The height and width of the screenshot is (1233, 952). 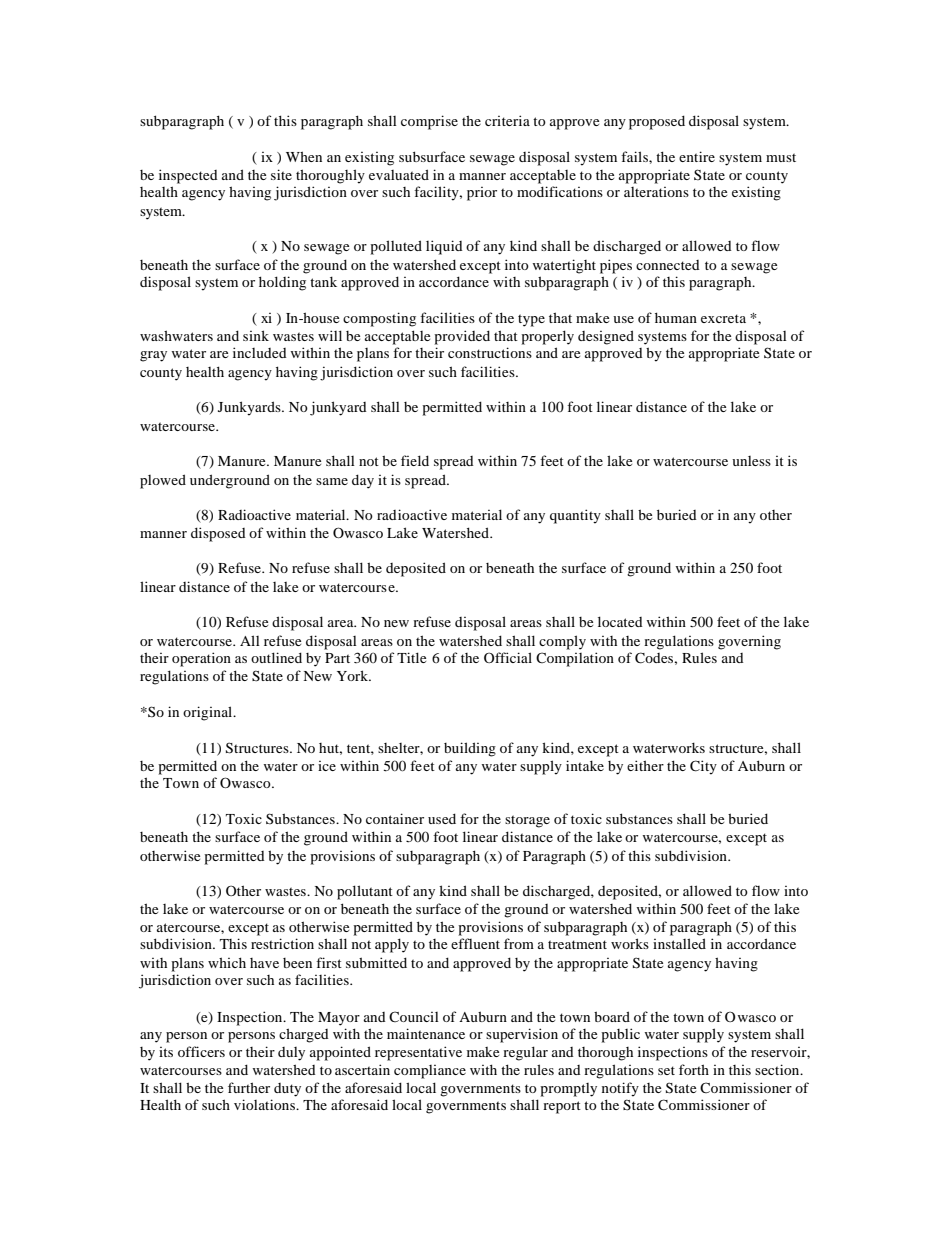 What do you see at coordinates (697, 156) in the screenshot?
I see `entire` at bounding box center [697, 156].
